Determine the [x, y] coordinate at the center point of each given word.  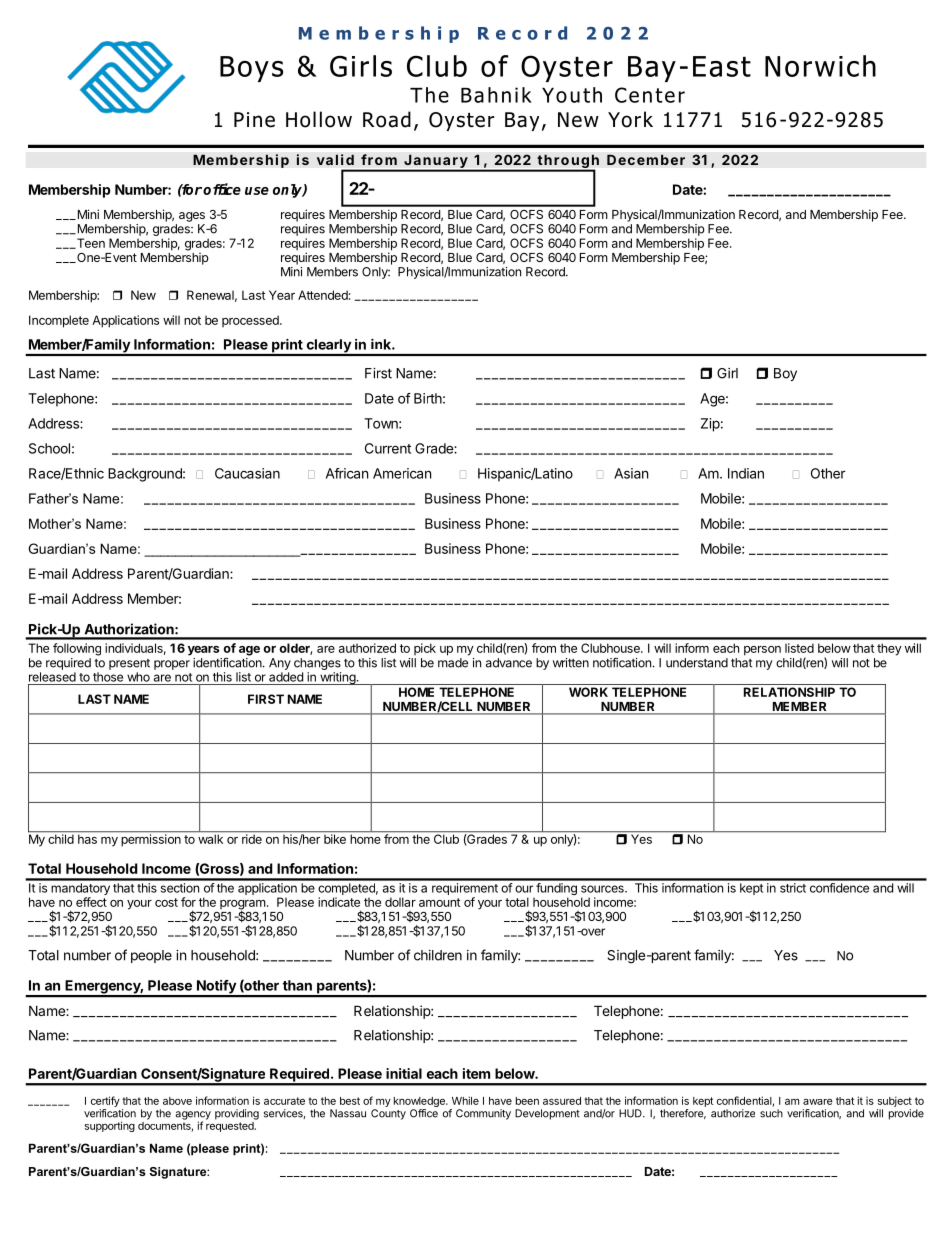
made [453, 663]
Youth [572, 95]
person [762, 651]
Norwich [820, 66]
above [177, 1101]
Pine [254, 120]
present [129, 664]
